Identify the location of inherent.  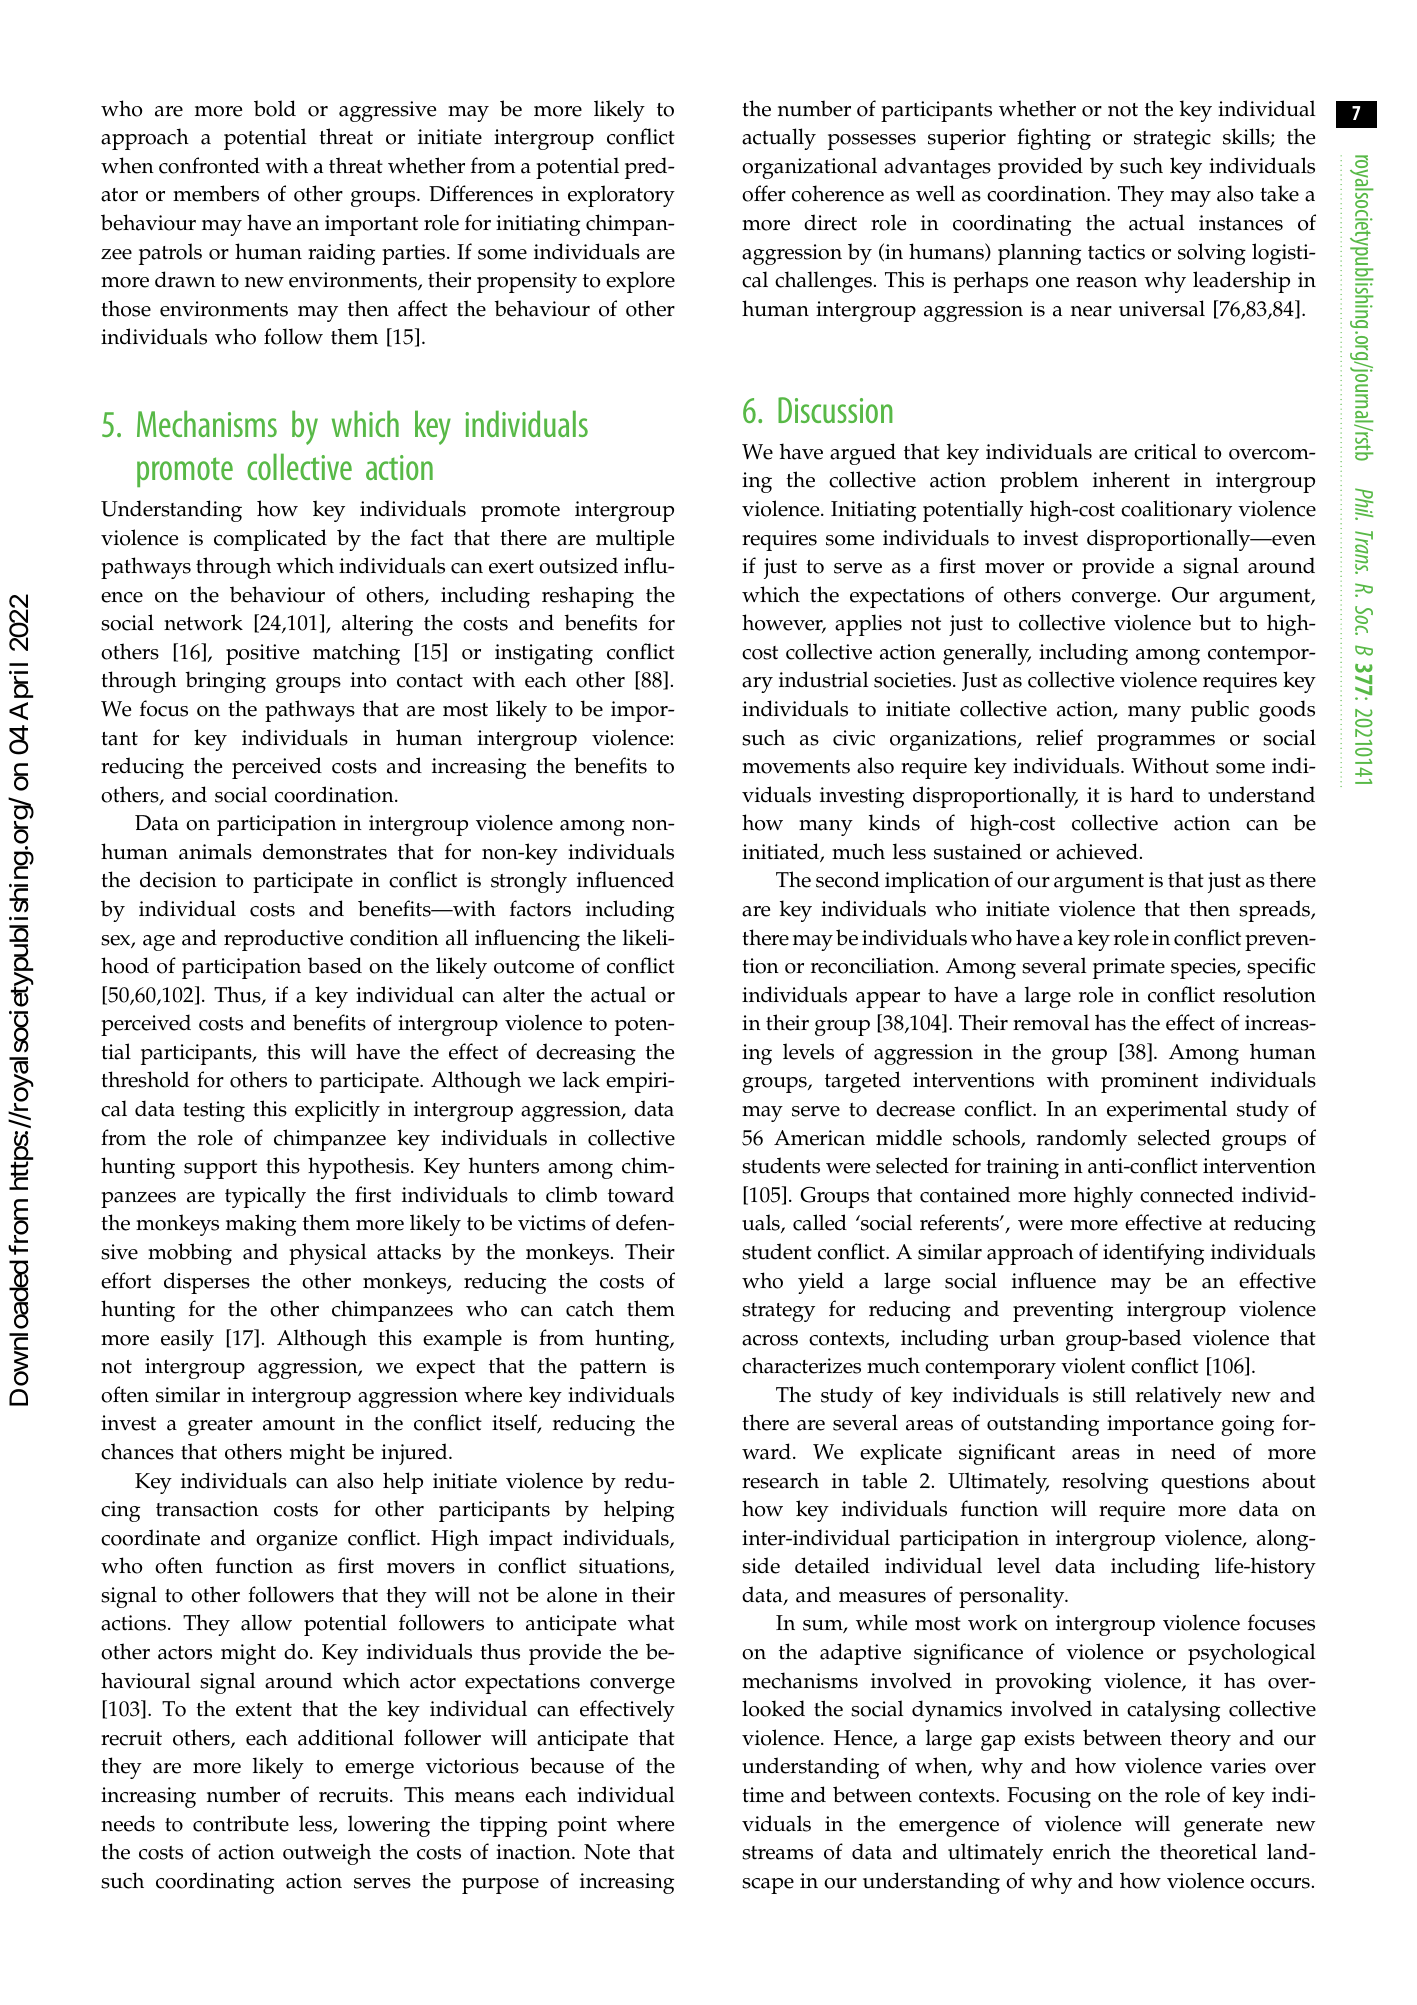
(1131, 479).
